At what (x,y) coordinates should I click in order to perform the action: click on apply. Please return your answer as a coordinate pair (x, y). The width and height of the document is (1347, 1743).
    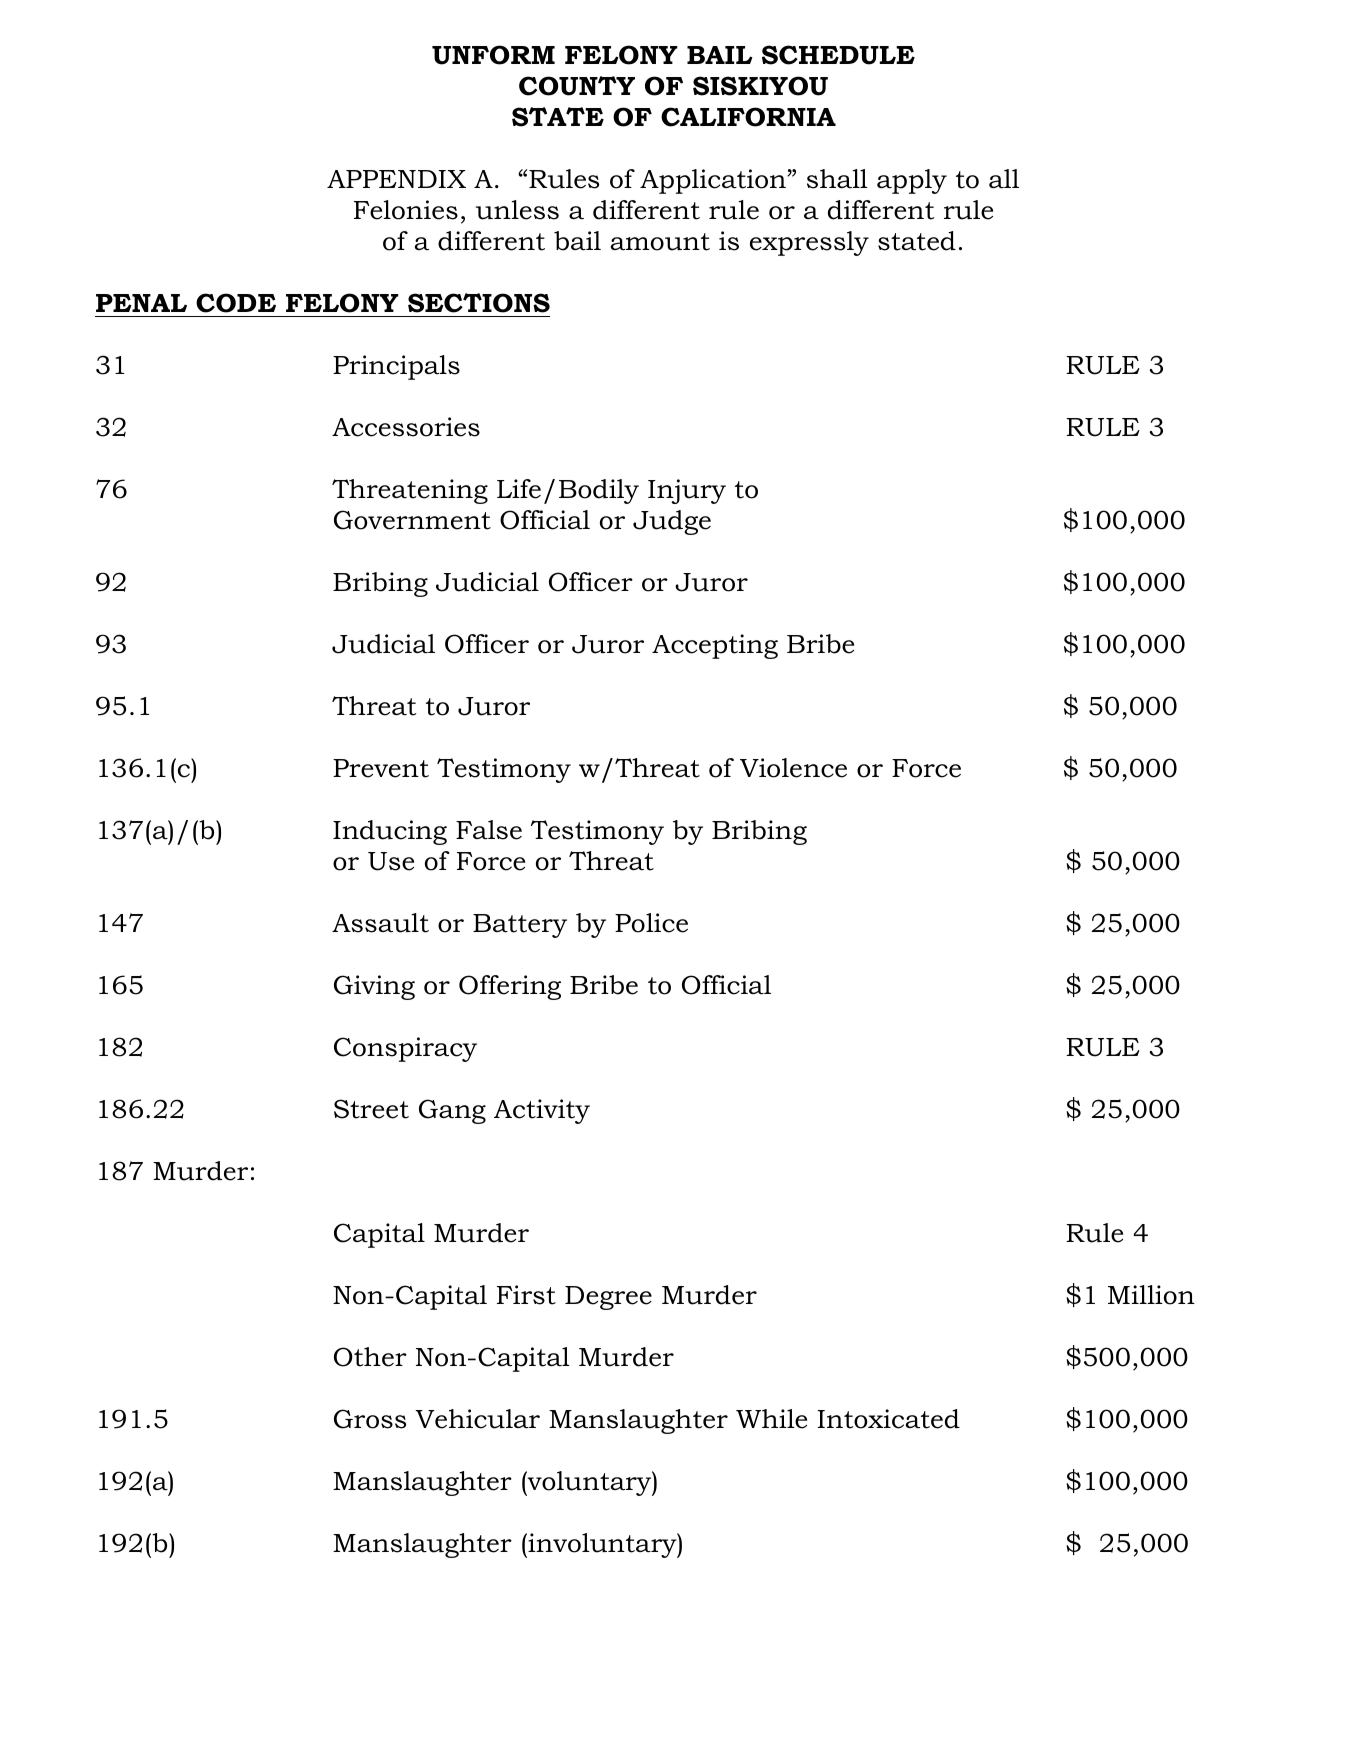
    Looking at the image, I should click on (912, 181).
